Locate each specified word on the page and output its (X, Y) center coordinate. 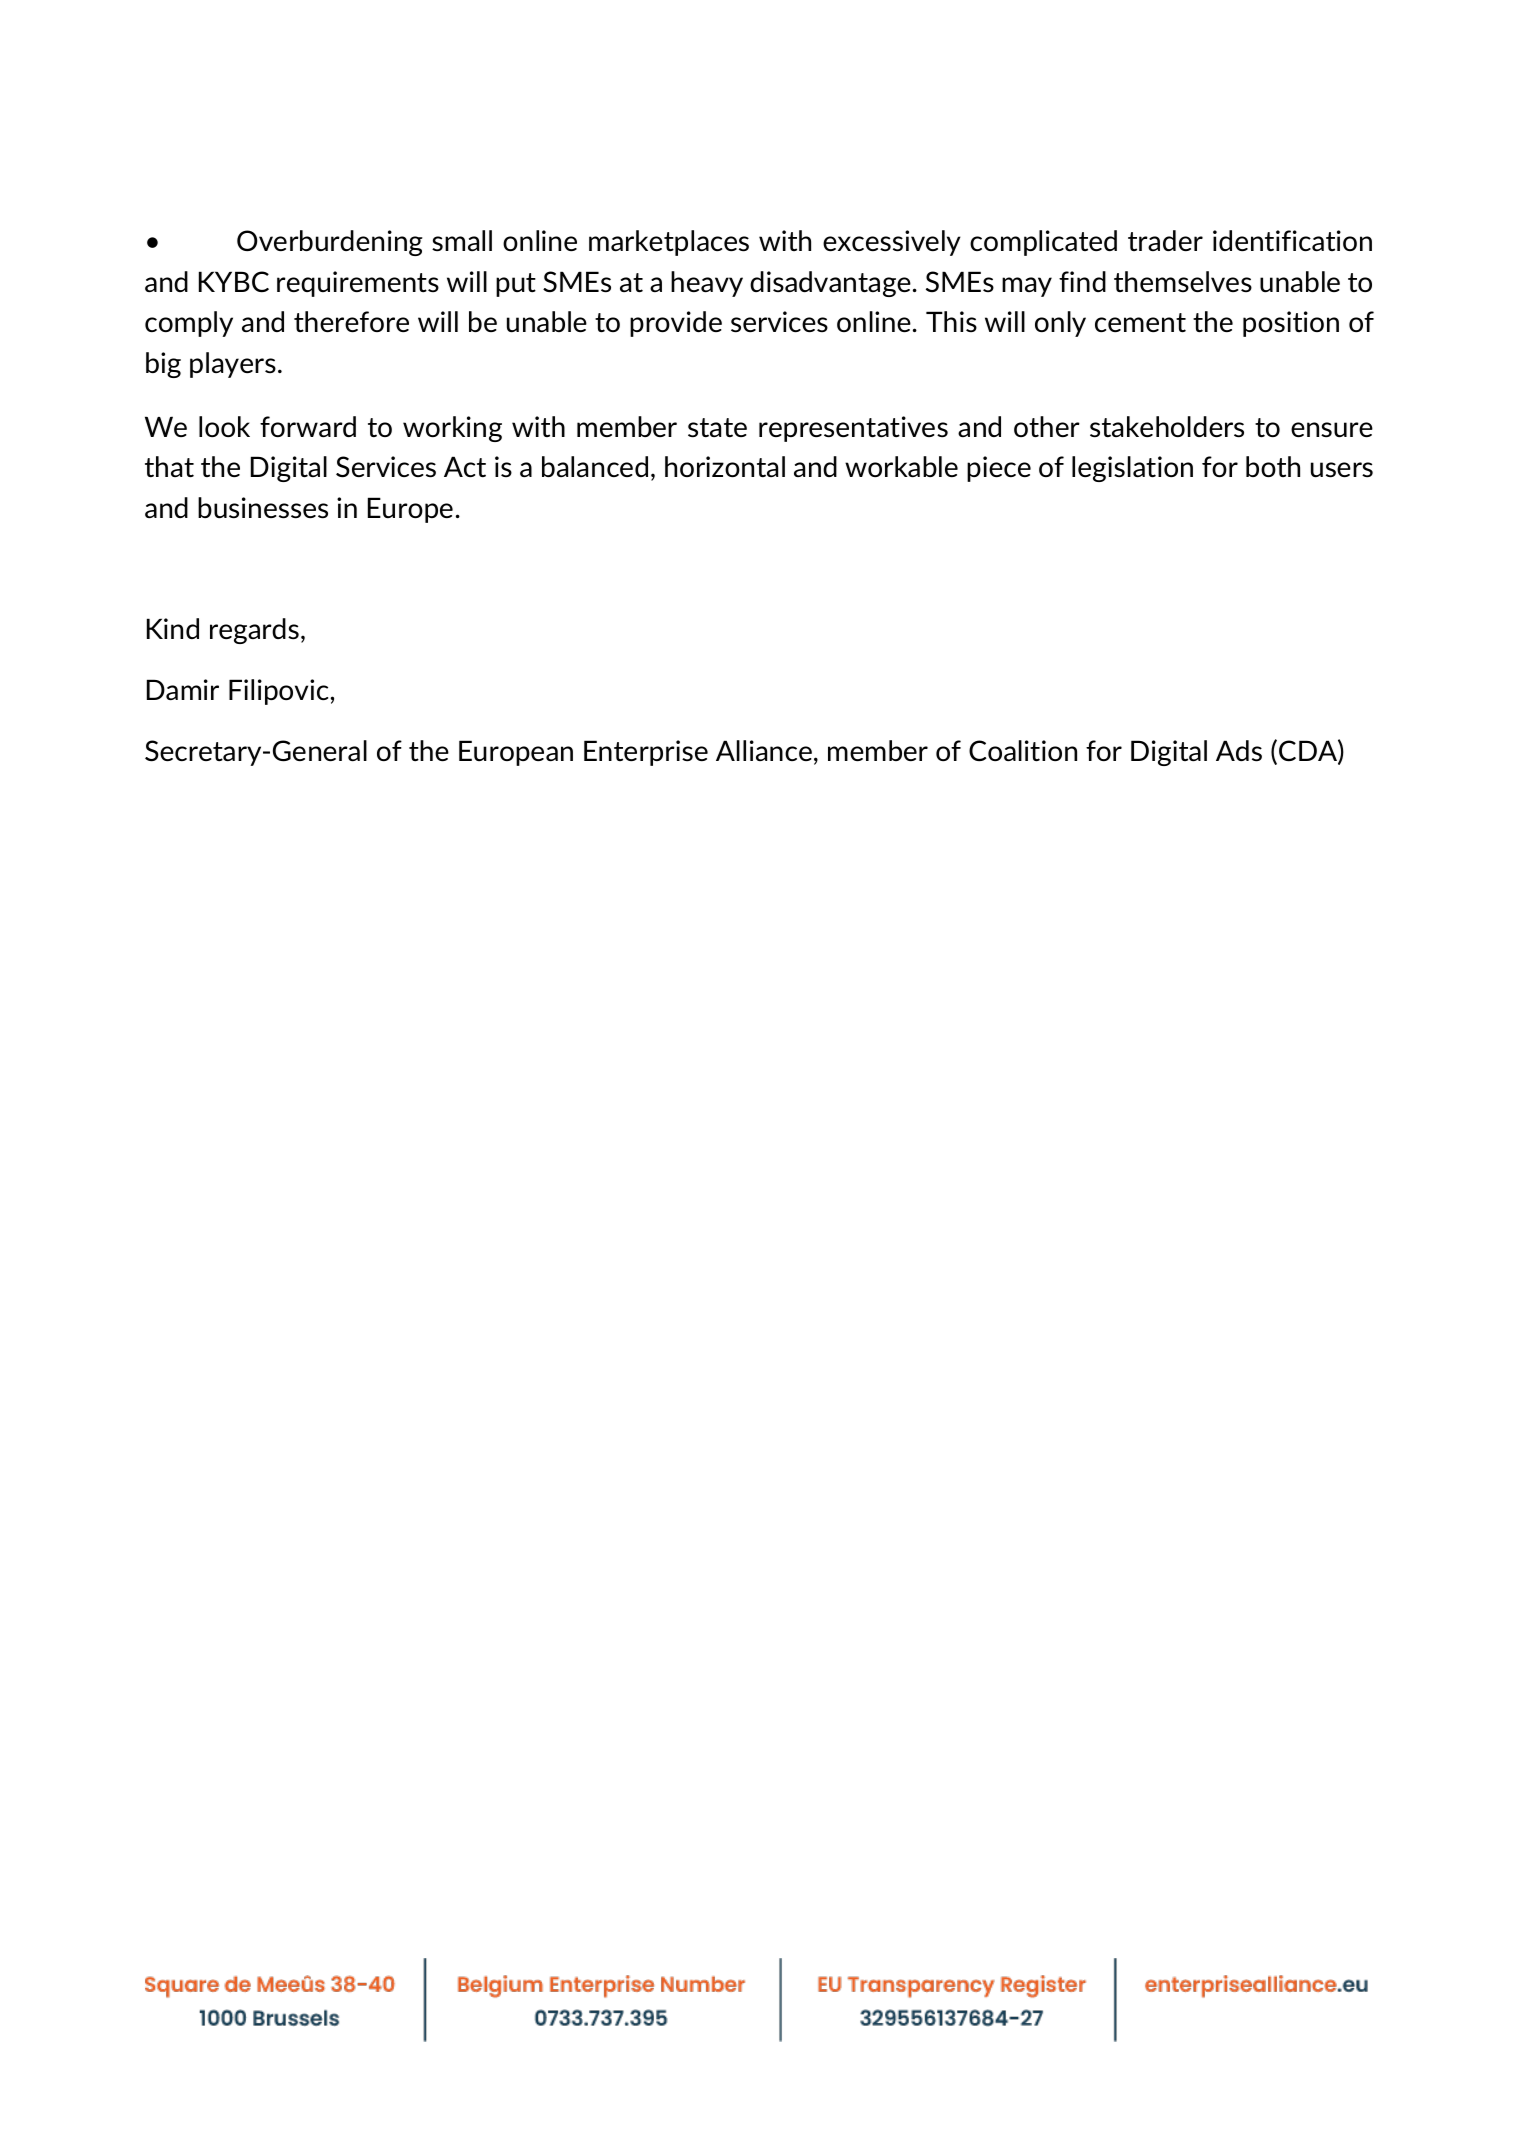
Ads (1239, 751)
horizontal (725, 466)
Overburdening (330, 243)
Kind (173, 628)
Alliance (764, 750)
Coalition (1023, 751)
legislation (1132, 469)
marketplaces (669, 243)
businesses (263, 508)
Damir (183, 690)
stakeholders (1167, 427)
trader (1165, 240)
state (717, 428)
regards (254, 631)
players (233, 365)
